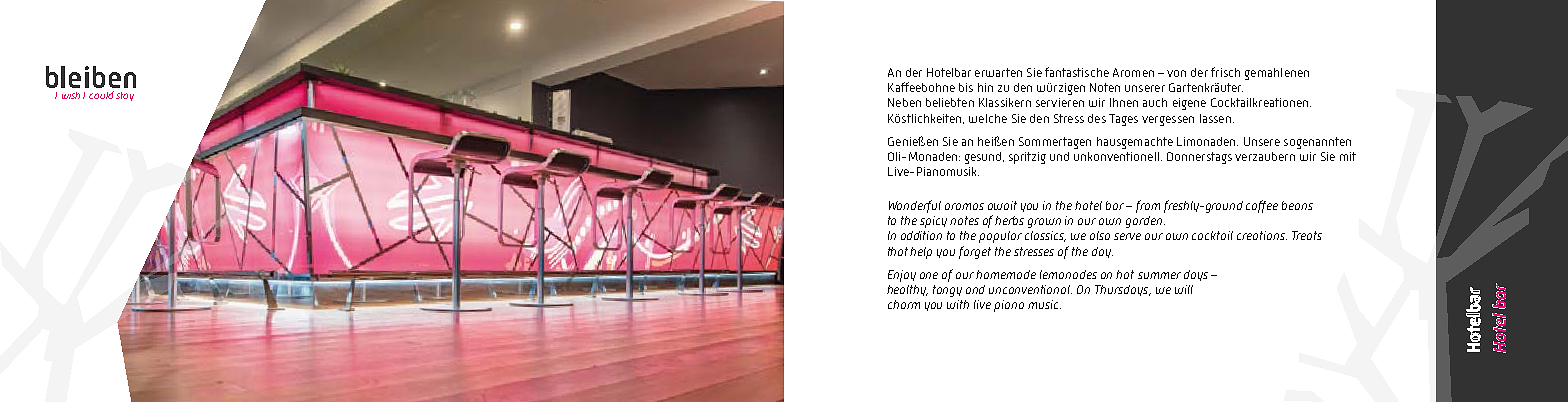 The height and width of the screenshot is (402, 1568). Describe the element at coordinates (1123, 120) in the screenshot. I see `Tages` at that location.
